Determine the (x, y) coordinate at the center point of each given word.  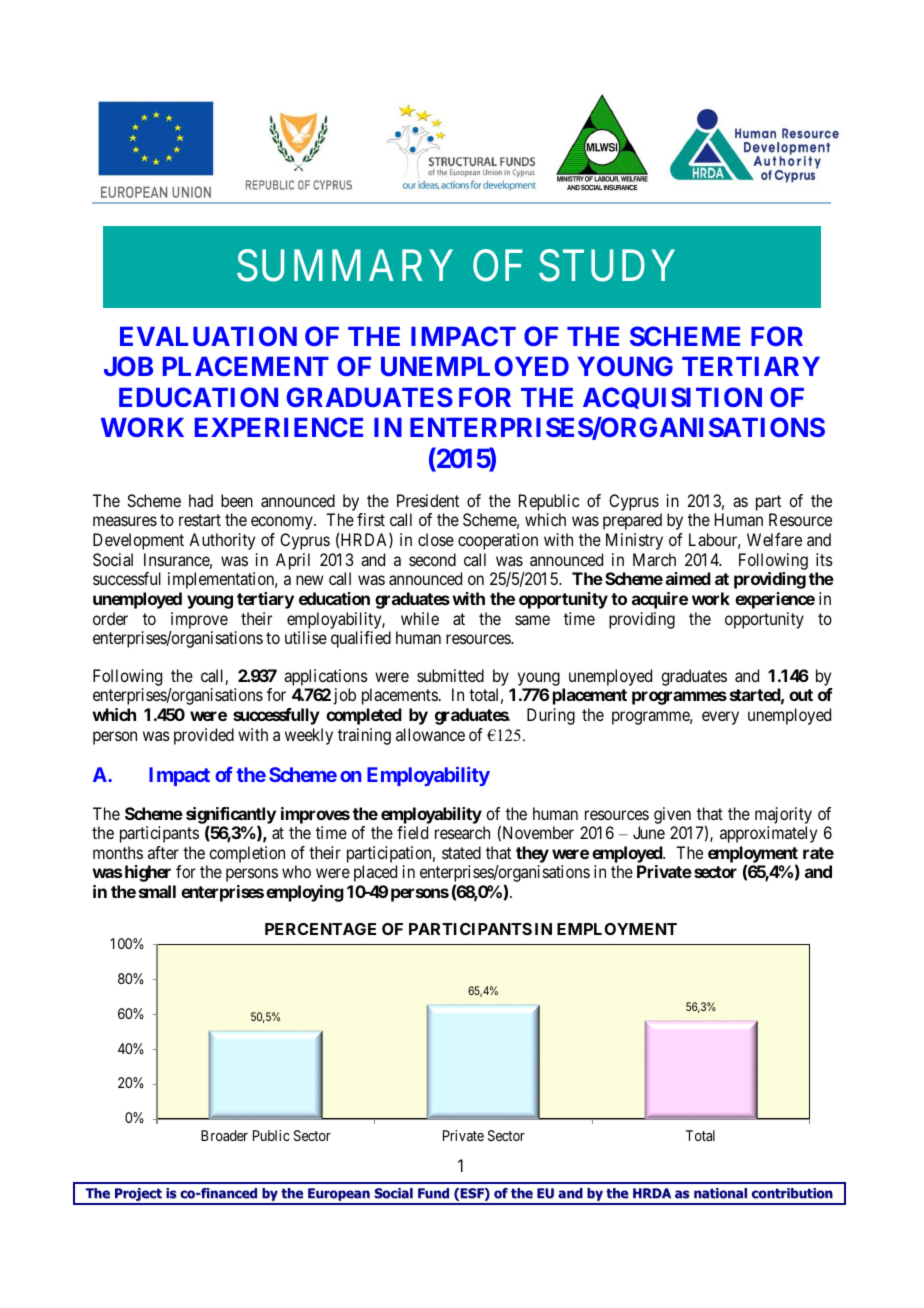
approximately (768, 834)
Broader (224, 1135)
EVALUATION (208, 336)
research (462, 832)
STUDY (607, 266)
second (432, 559)
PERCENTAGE (320, 929)
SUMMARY (345, 266)
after (163, 852)
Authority (222, 541)
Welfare (774, 539)
